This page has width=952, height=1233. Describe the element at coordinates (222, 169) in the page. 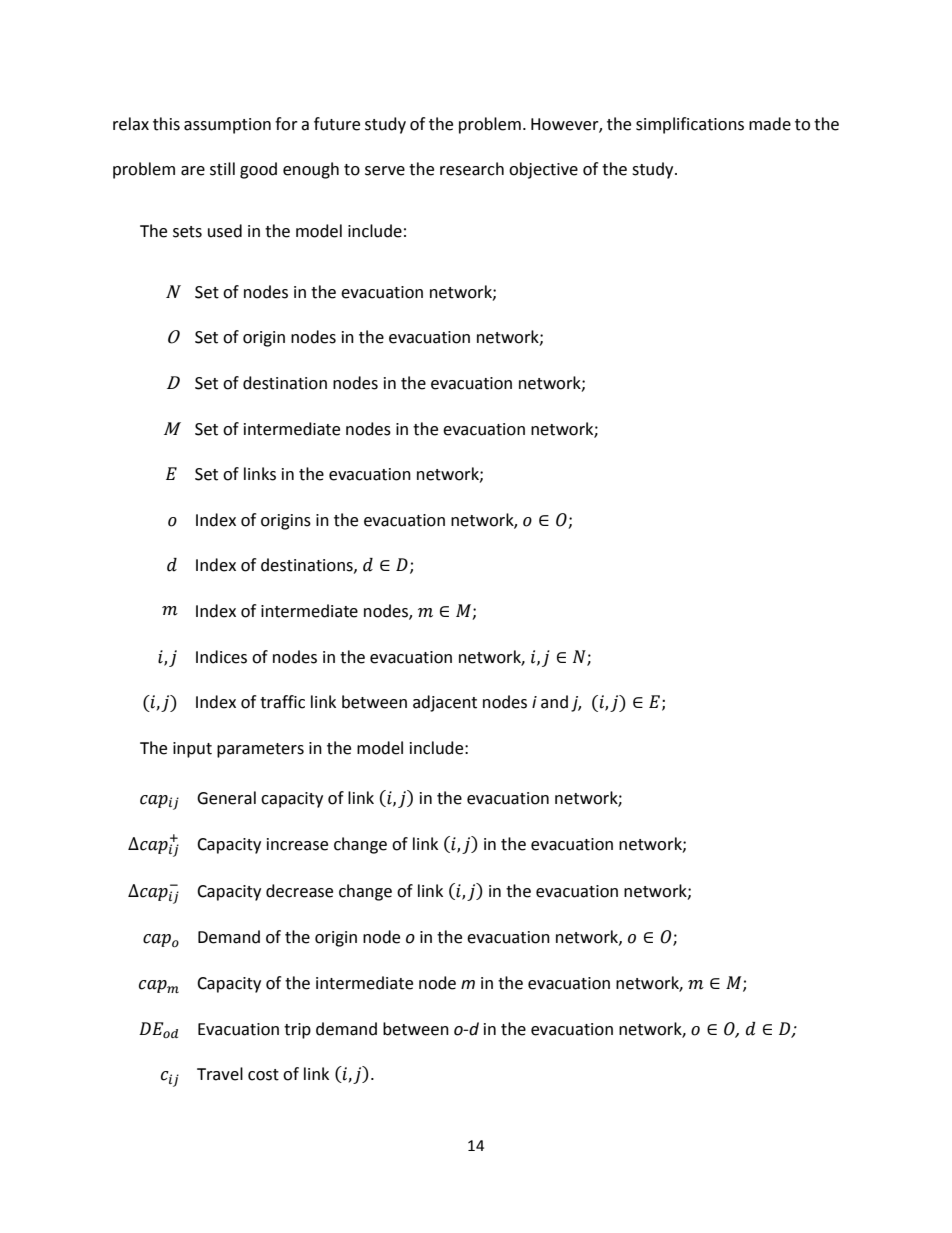

I see `still` at that location.
